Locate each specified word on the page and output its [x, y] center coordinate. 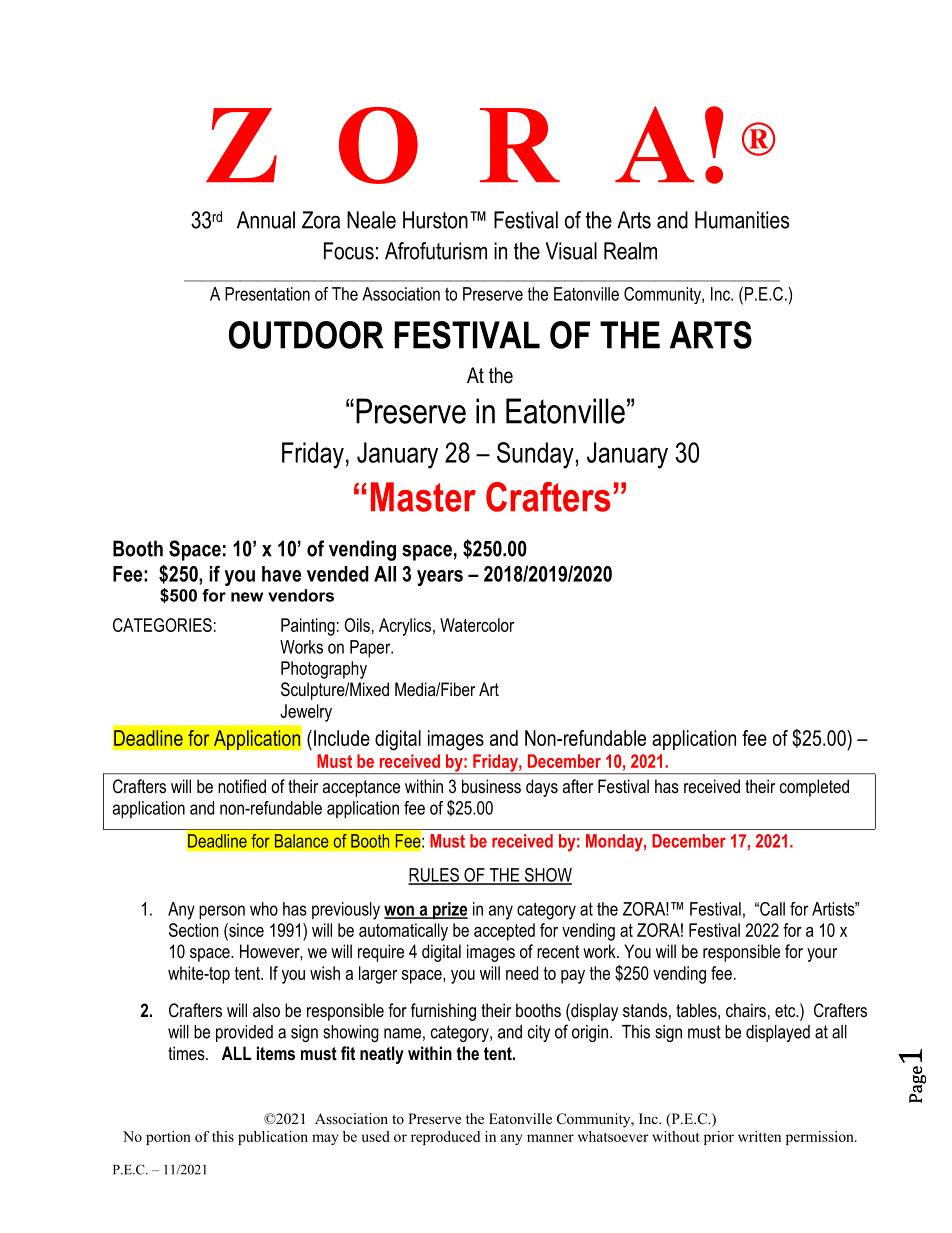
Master [423, 497]
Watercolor [477, 625]
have [281, 574]
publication [273, 1138]
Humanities [742, 220]
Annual [266, 220]
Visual [571, 251]
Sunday [535, 455]
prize [449, 910]
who [264, 909]
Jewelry [306, 713]
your [822, 955]
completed [814, 788]
